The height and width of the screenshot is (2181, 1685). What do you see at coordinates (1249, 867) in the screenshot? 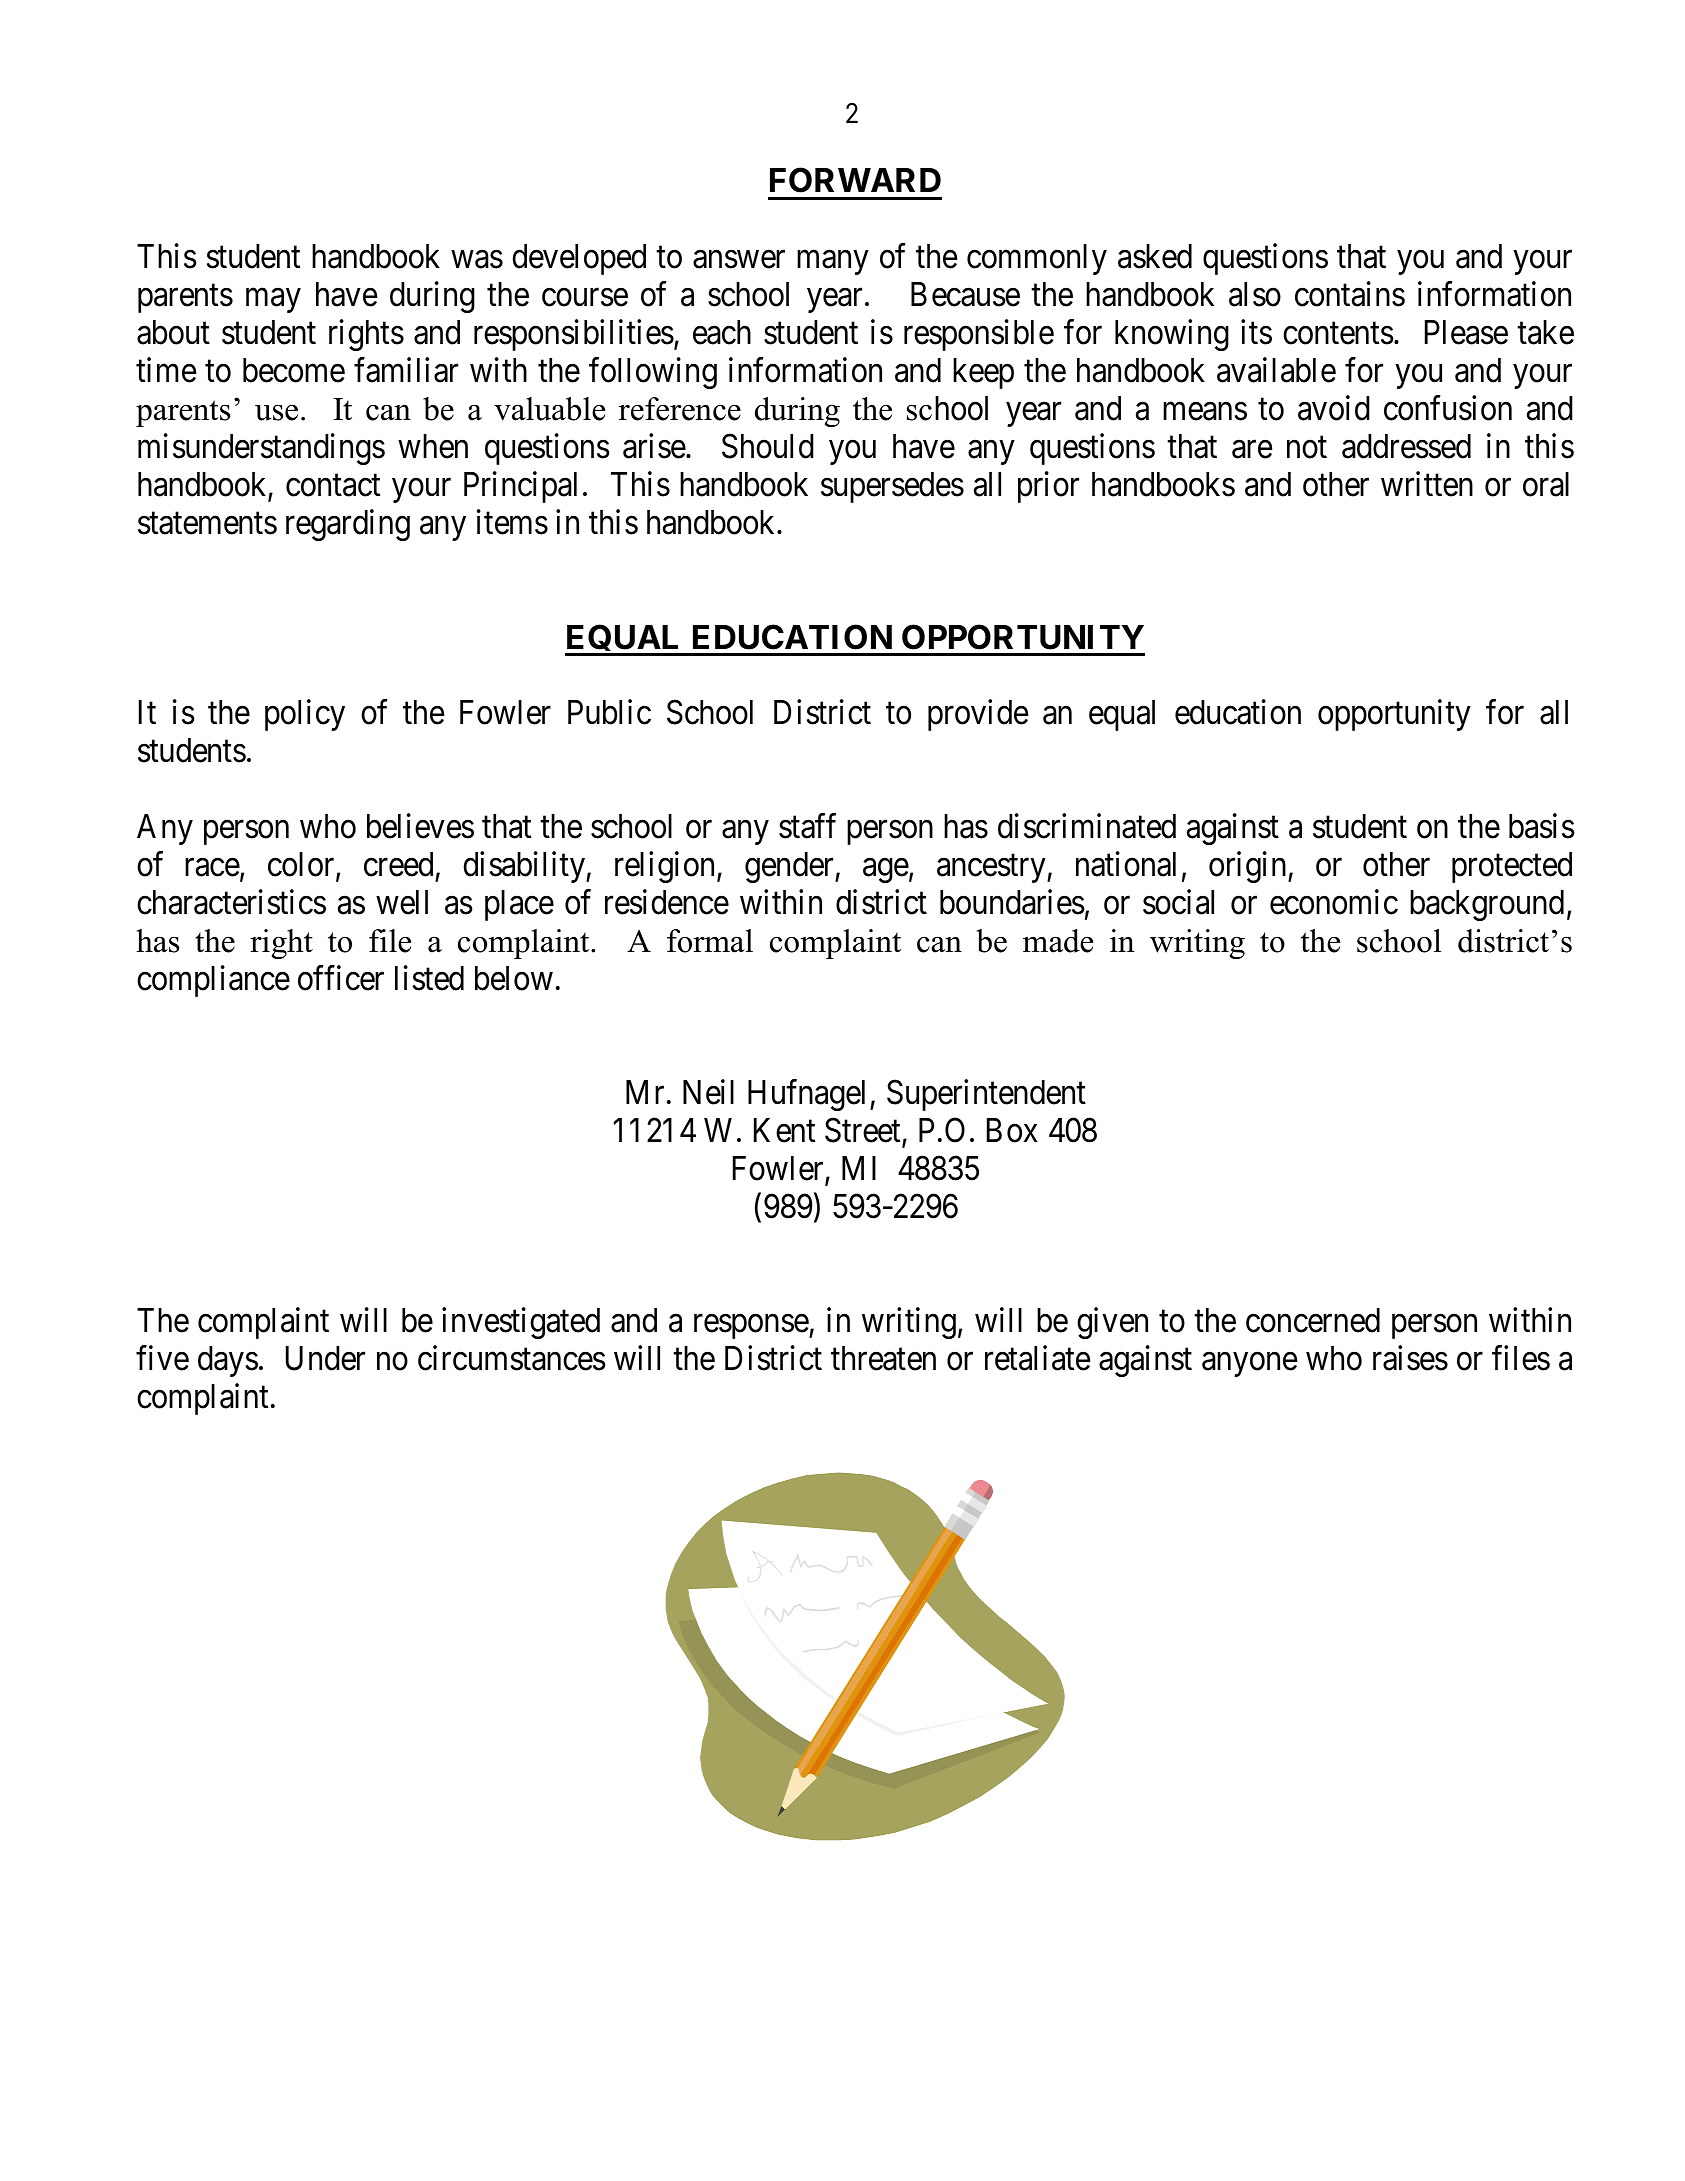
I see `origin` at bounding box center [1249, 867].
